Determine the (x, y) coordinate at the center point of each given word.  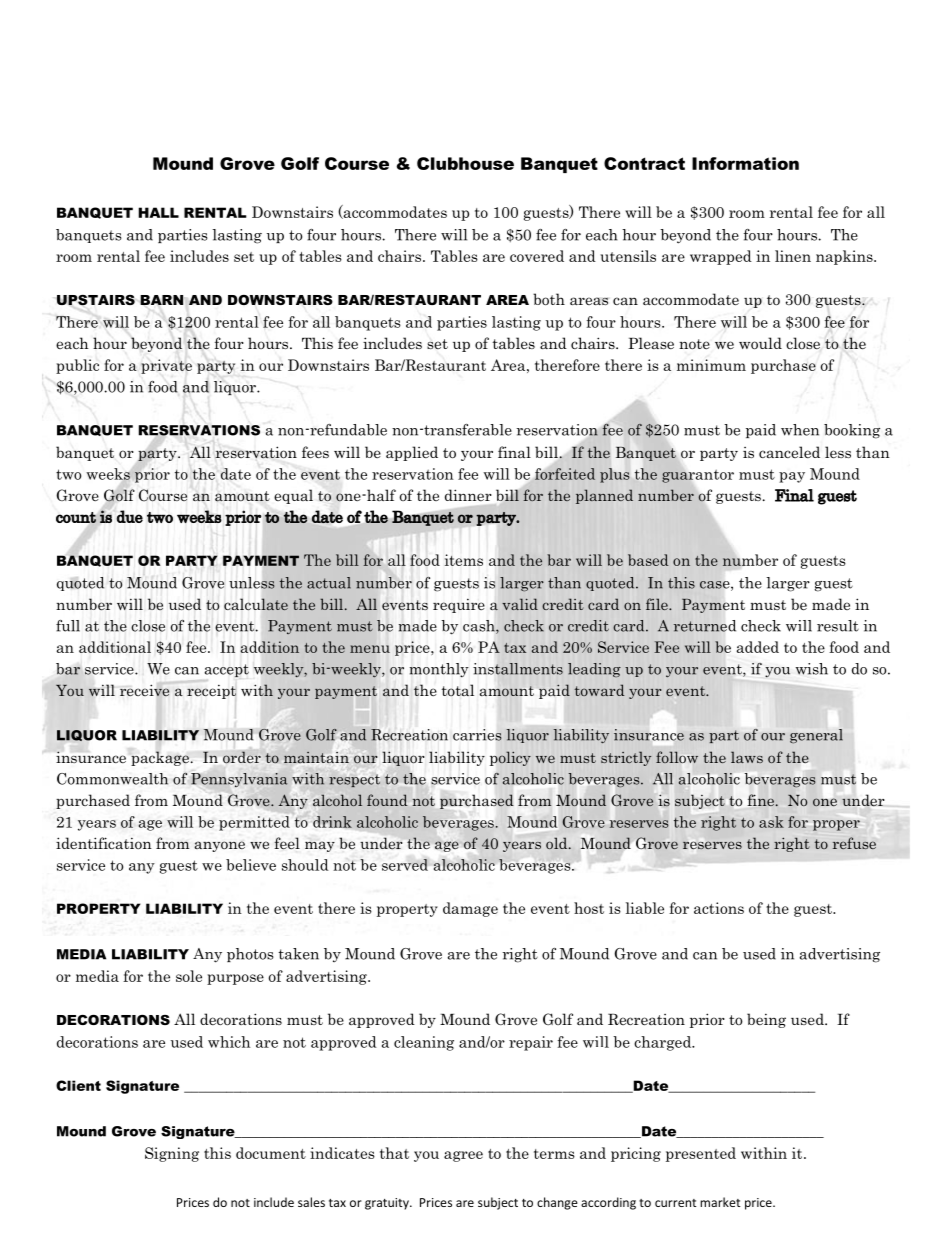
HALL (158, 212)
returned (705, 626)
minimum (711, 365)
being (766, 1020)
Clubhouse (465, 163)
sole (189, 976)
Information (745, 163)
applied (412, 453)
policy (510, 758)
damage (470, 909)
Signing (172, 1154)
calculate (256, 604)
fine (761, 800)
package (160, 758)
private (166, 366)
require (459, 605)
